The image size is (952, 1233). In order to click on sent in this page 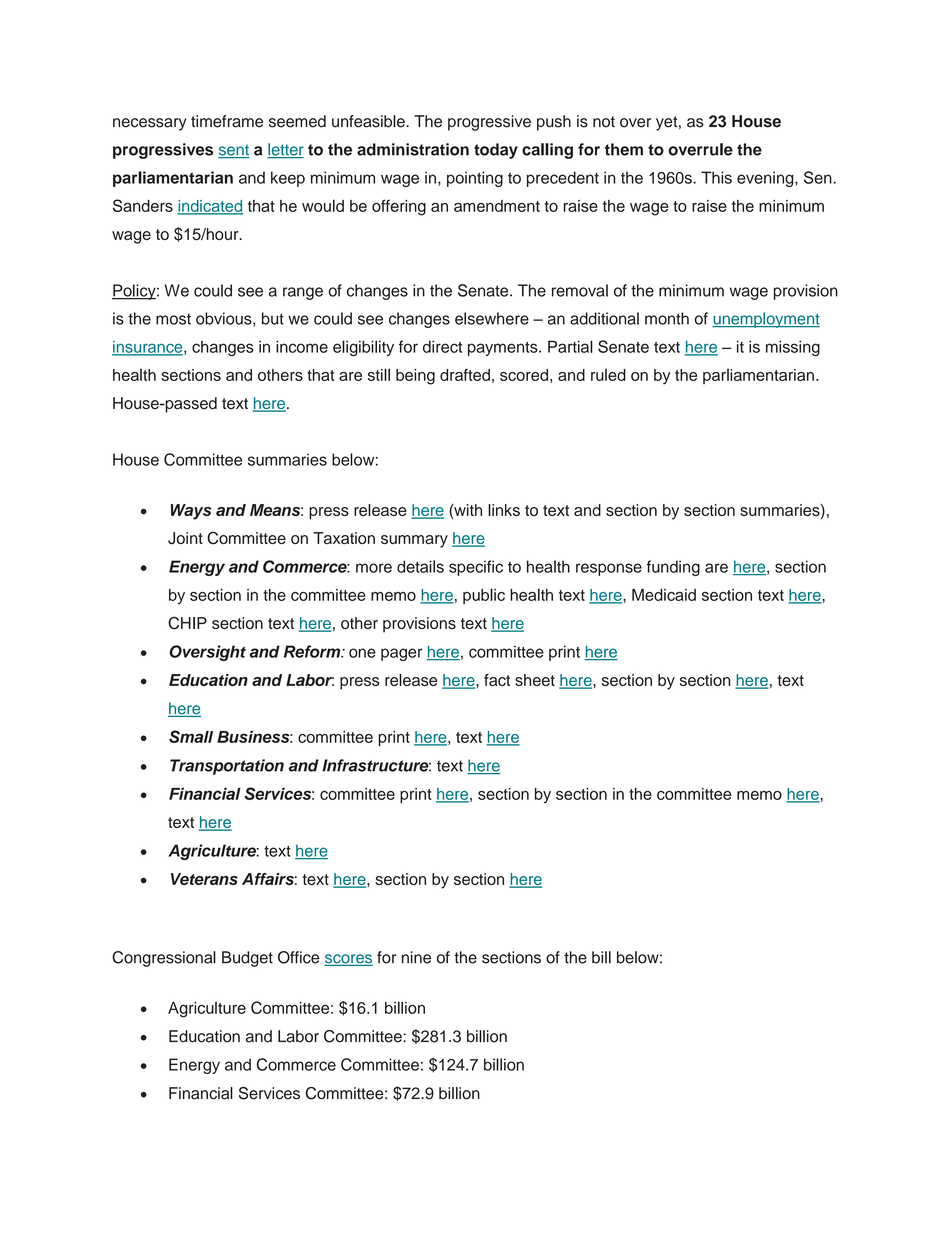, I will do `click(233, 151)`.
